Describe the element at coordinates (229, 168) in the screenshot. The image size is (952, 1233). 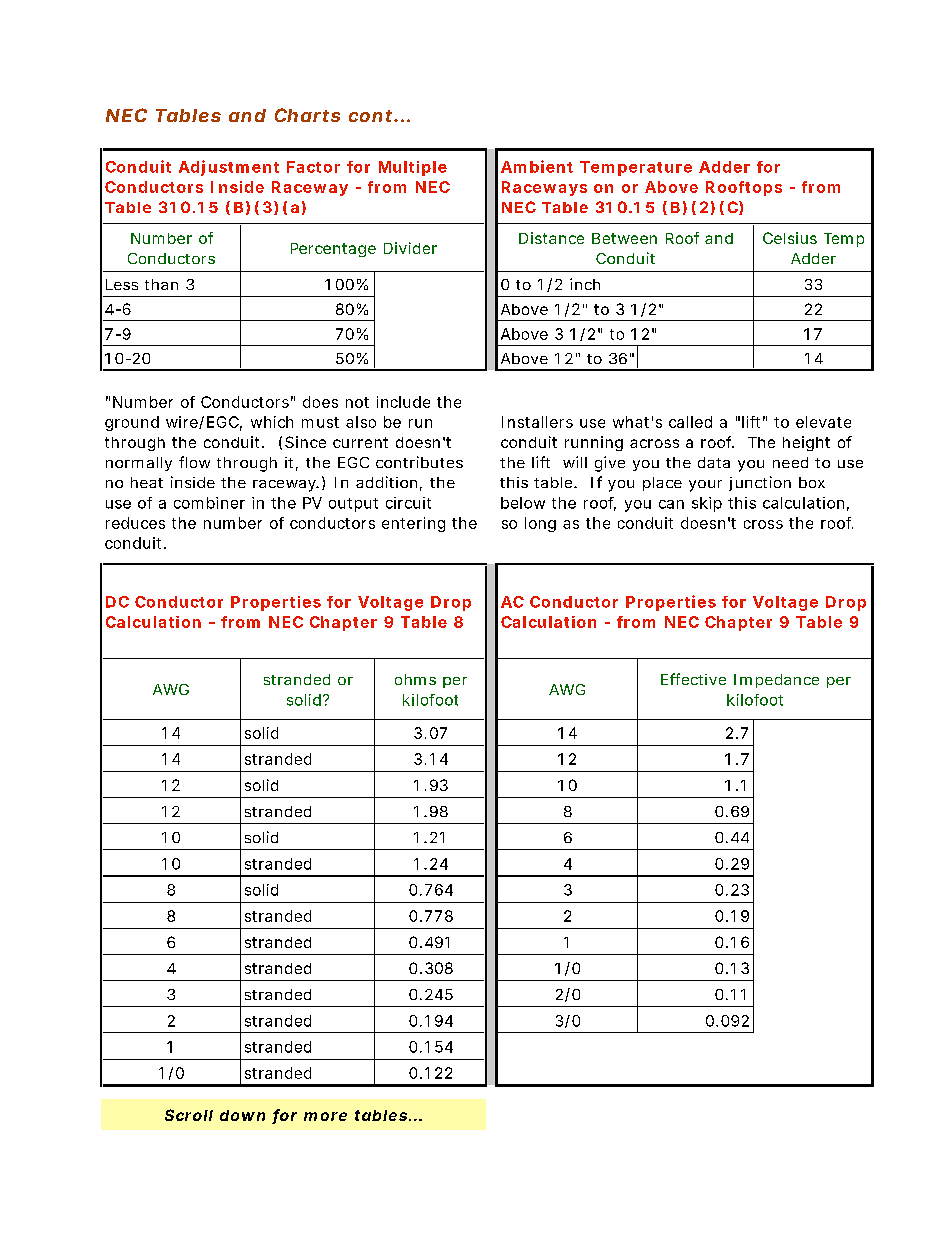
I see `Adjustment` at that location.
